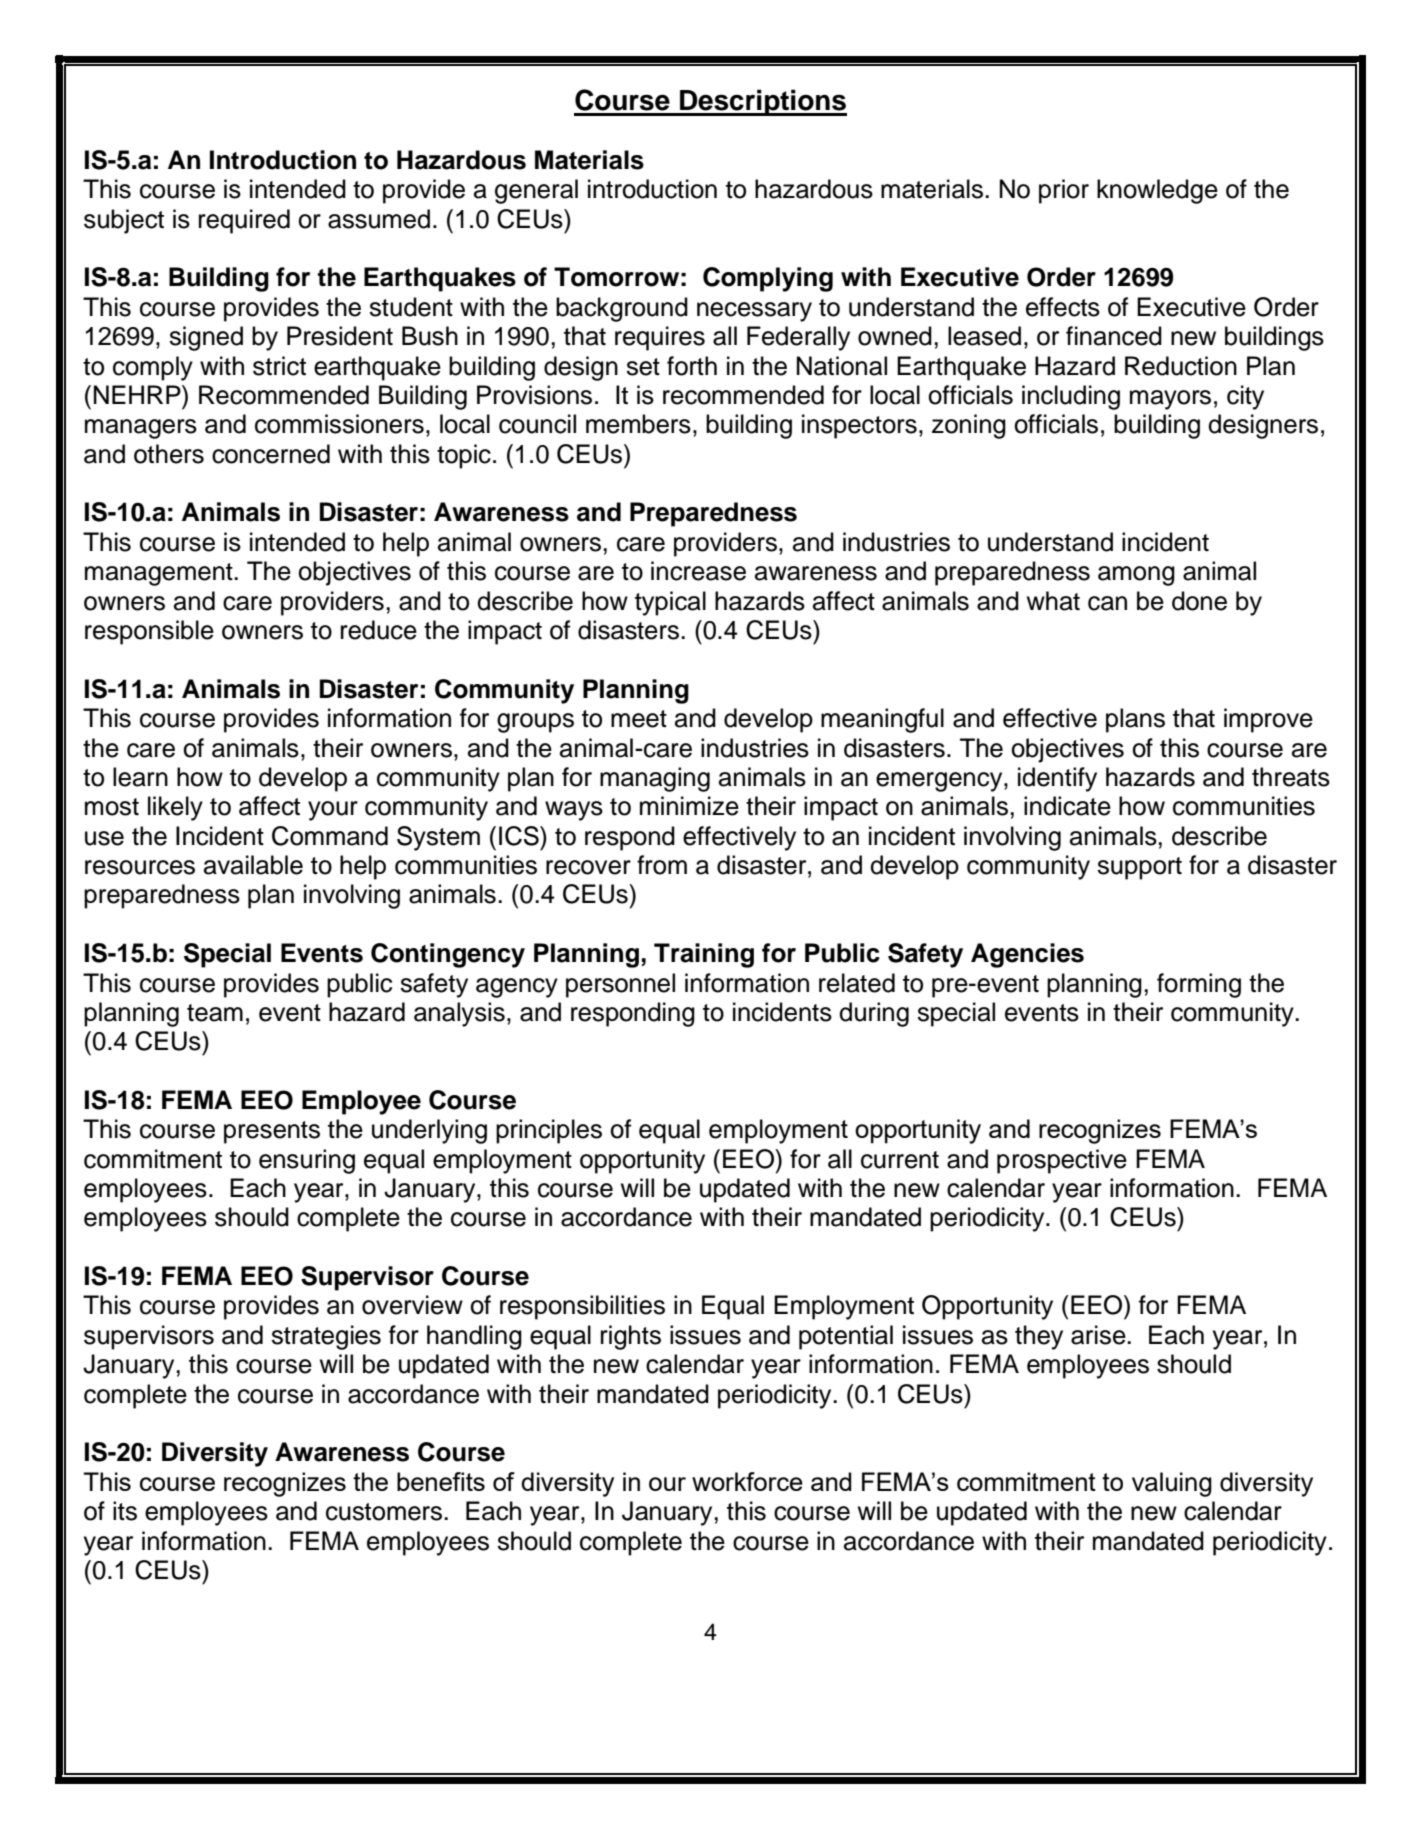 The height and width of the screenshot is (1839, 1421). Describe the element at coordinates (384, 1512) in the screenshot. I see `customers` at that location.
